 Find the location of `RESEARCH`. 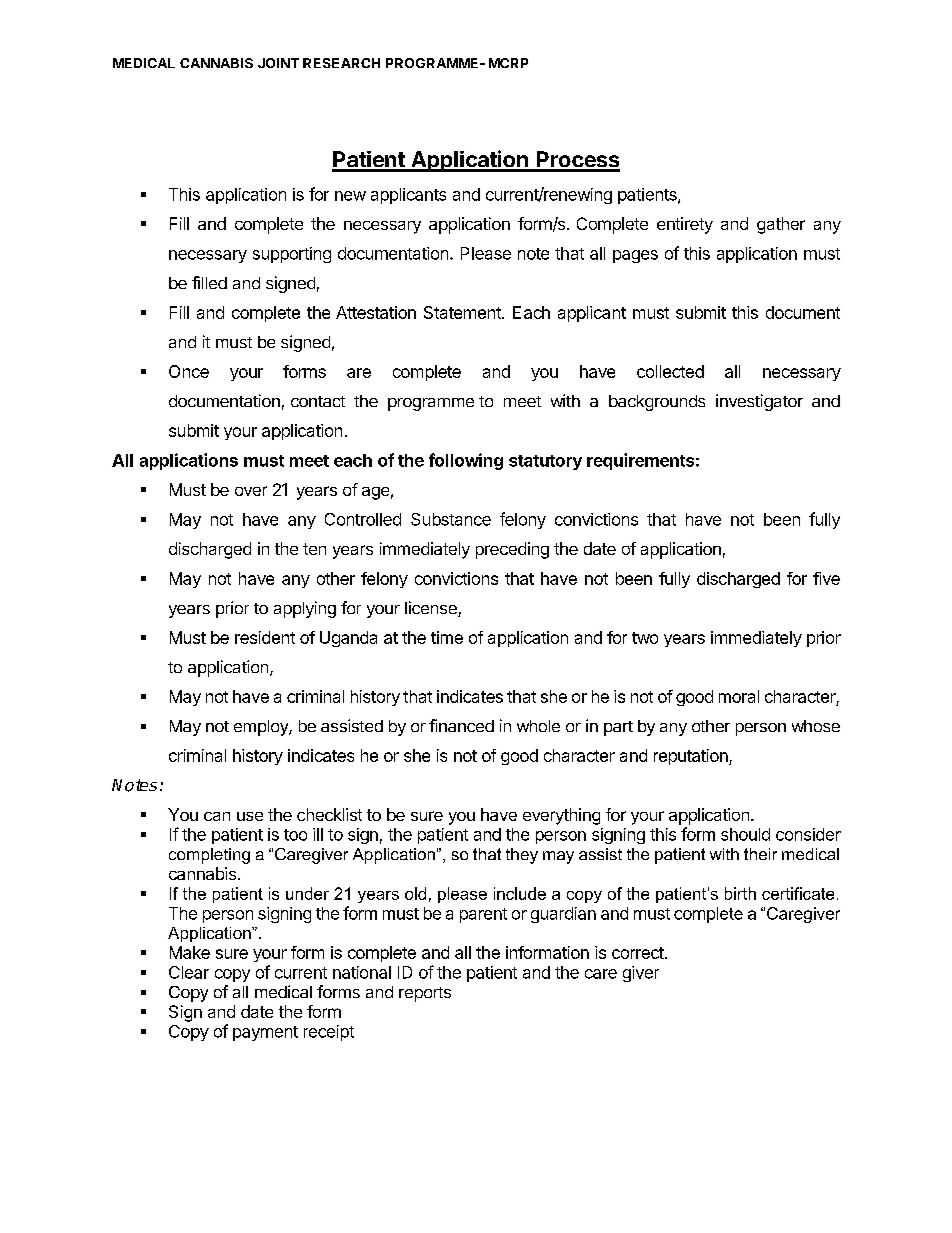

RESEARCH is located at coordinates (341, 63).
